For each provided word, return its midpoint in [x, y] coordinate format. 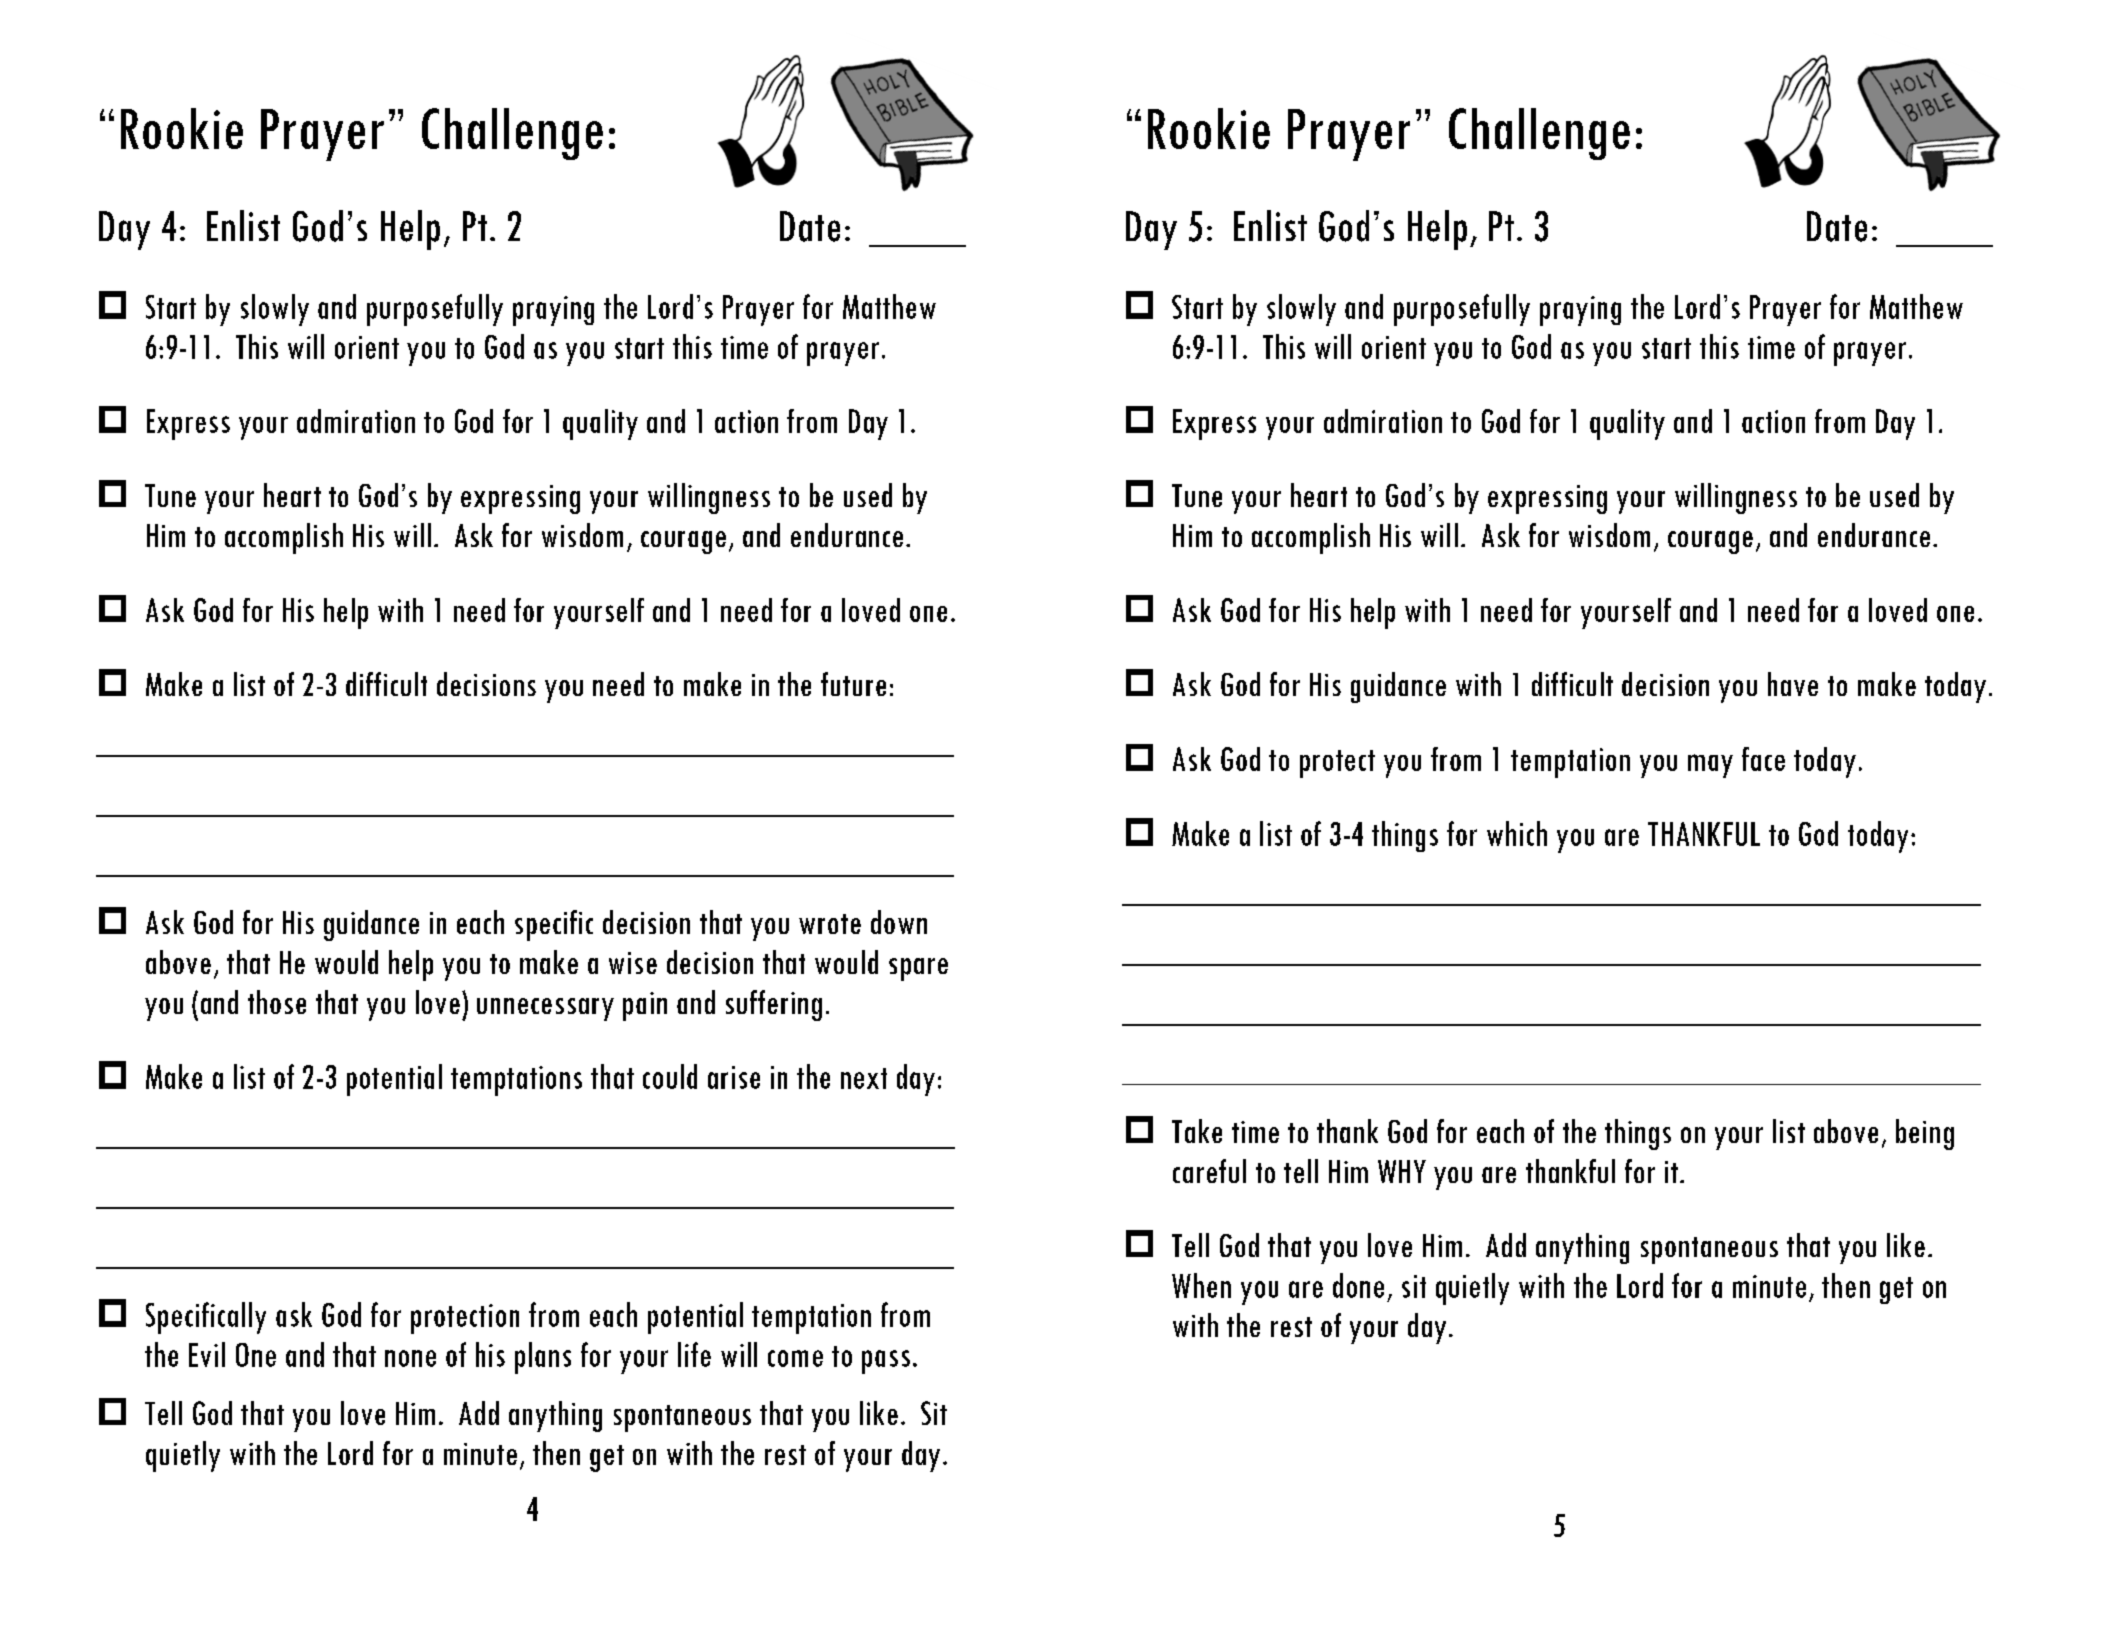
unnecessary [545, 1009]
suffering [774, 1005]
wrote [830, 924]
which [1517, 833]
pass [886, 1362]
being [1925, 1134]
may [1710, 766]
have [1793, 684]
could [670, 1076]
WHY [1402, 1171]
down [899, 922]
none [410, 1358]
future [853, 684]
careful [1209, 1171]
